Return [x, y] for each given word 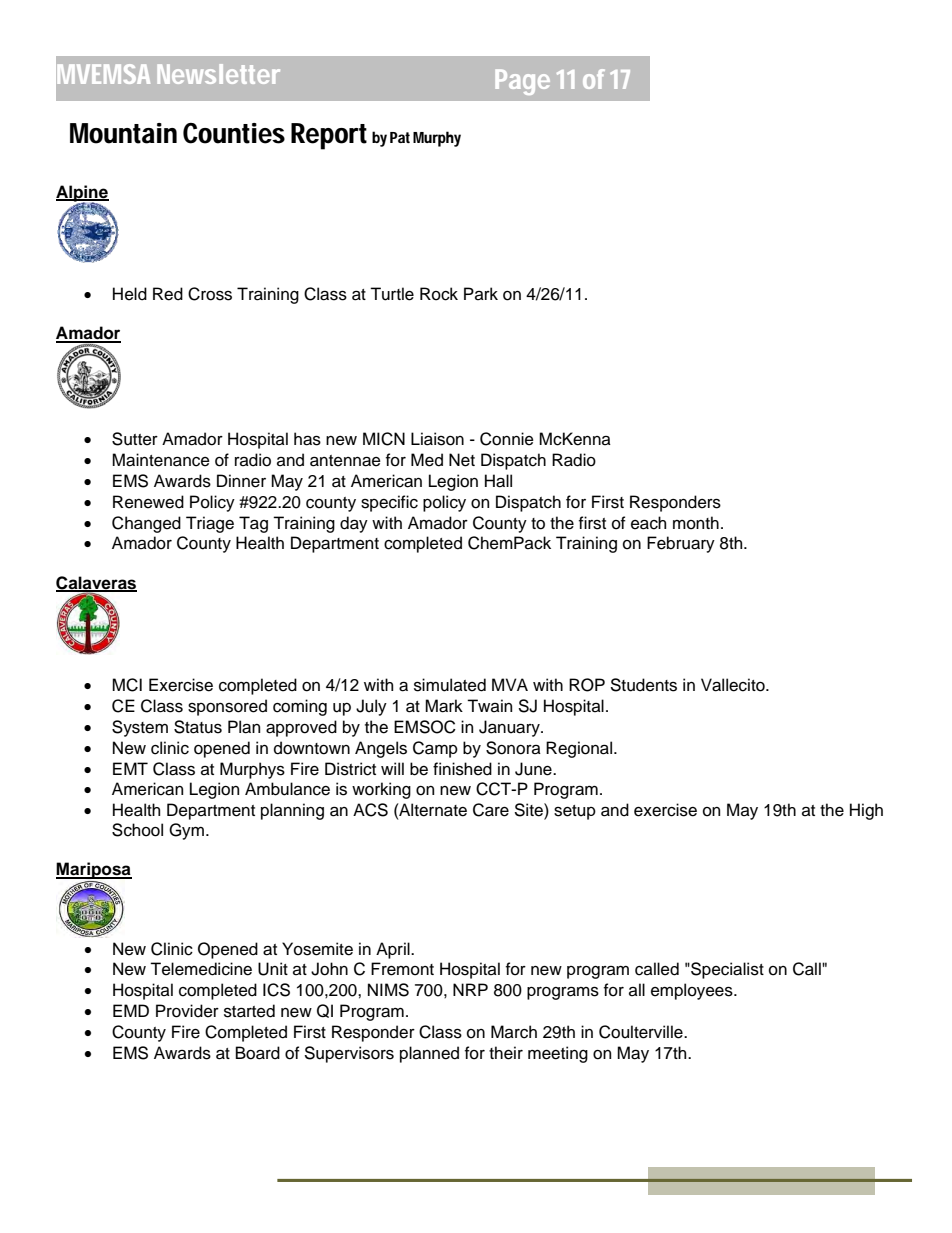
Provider [187, 1011]
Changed [146, 524]
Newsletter [218, 74]
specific [389, 503]
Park [481, 294]
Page [522, 82]
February [681, 544]
